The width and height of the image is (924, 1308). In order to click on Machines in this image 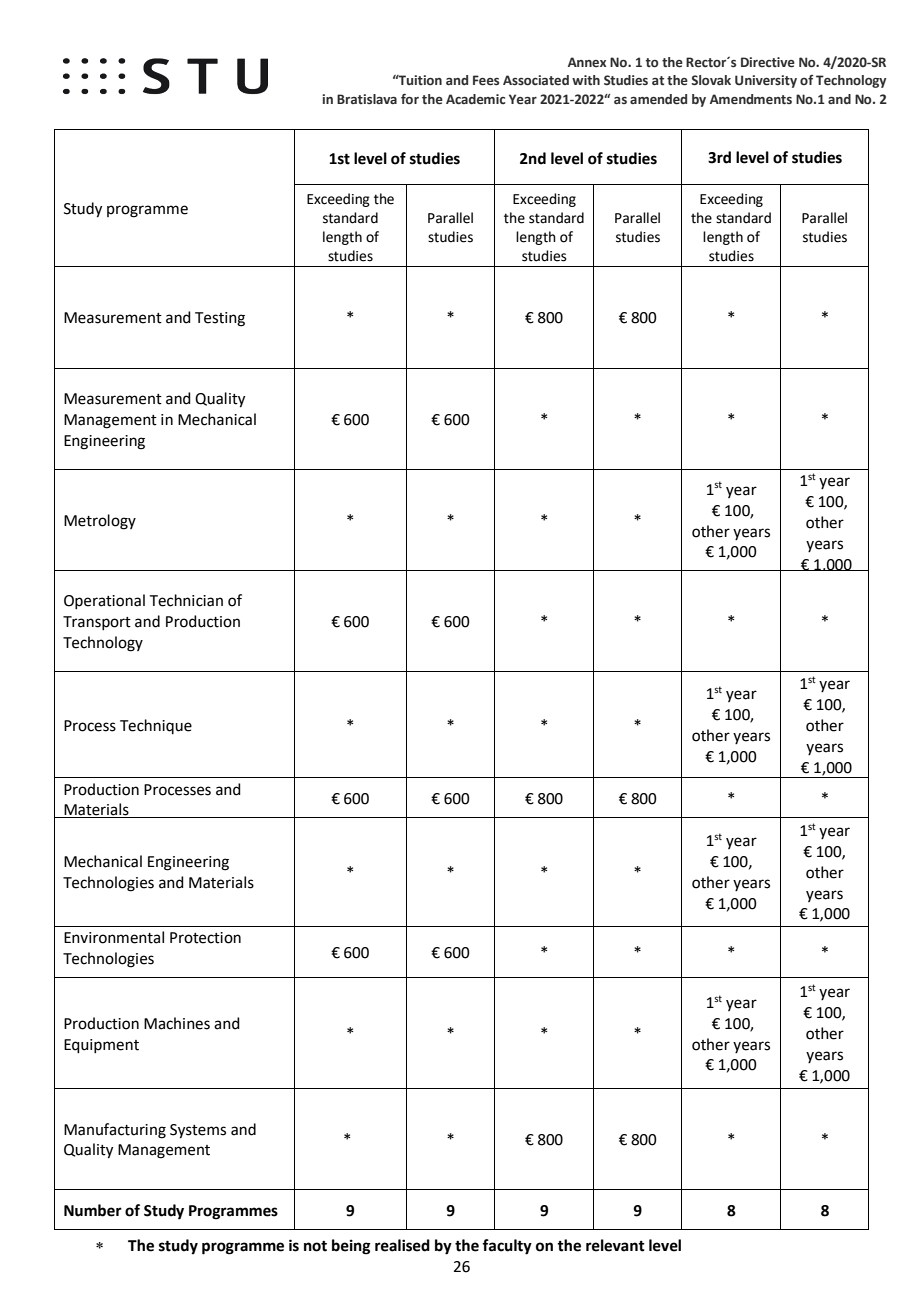, I will do `click(177, 1023)`.
